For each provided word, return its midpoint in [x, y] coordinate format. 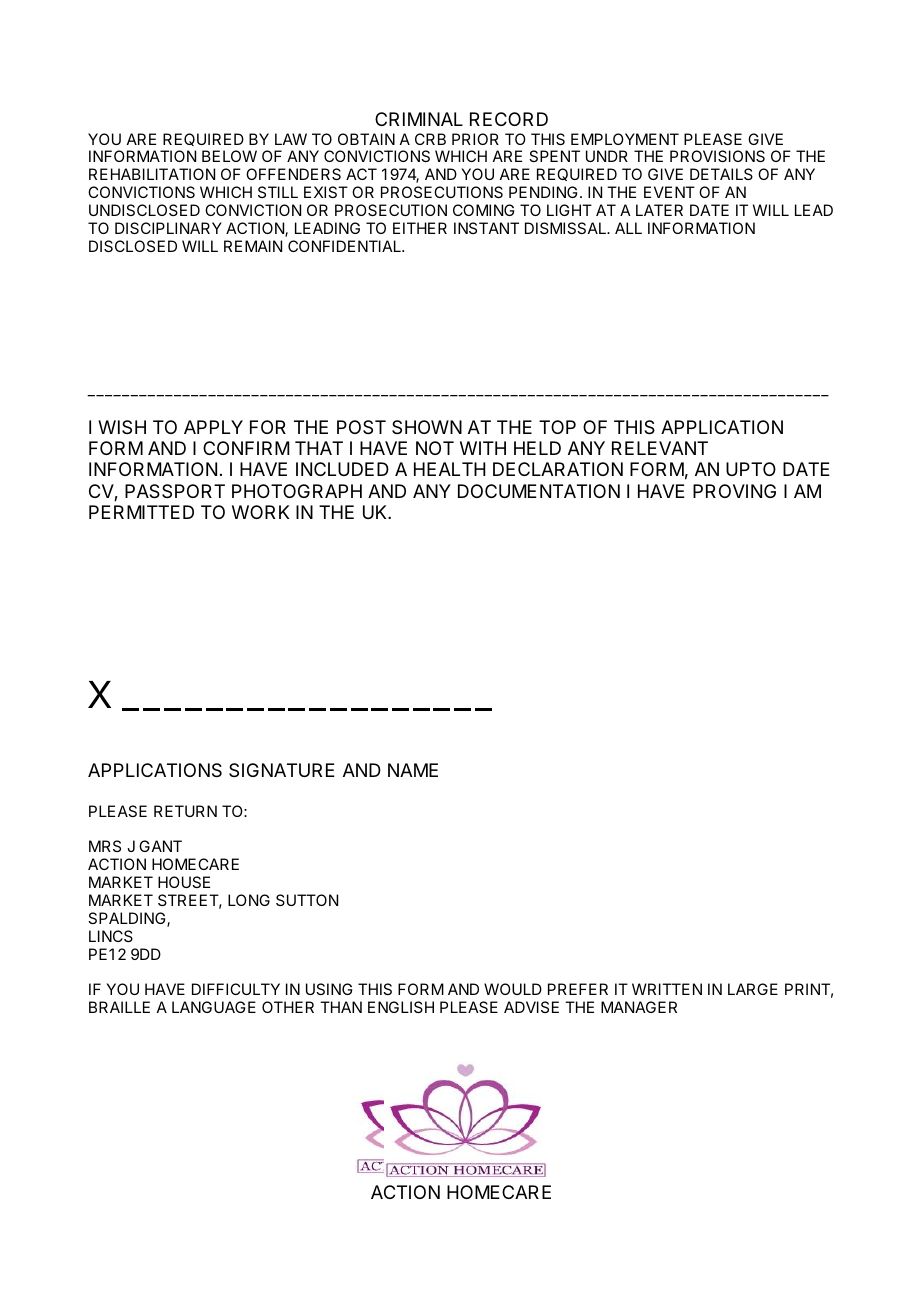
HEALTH [450, 469]
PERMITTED [141, 512]
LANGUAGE [214, 1007]
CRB [430, 139]
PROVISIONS [717, 156]
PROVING [734, 491]
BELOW [229, 156]
